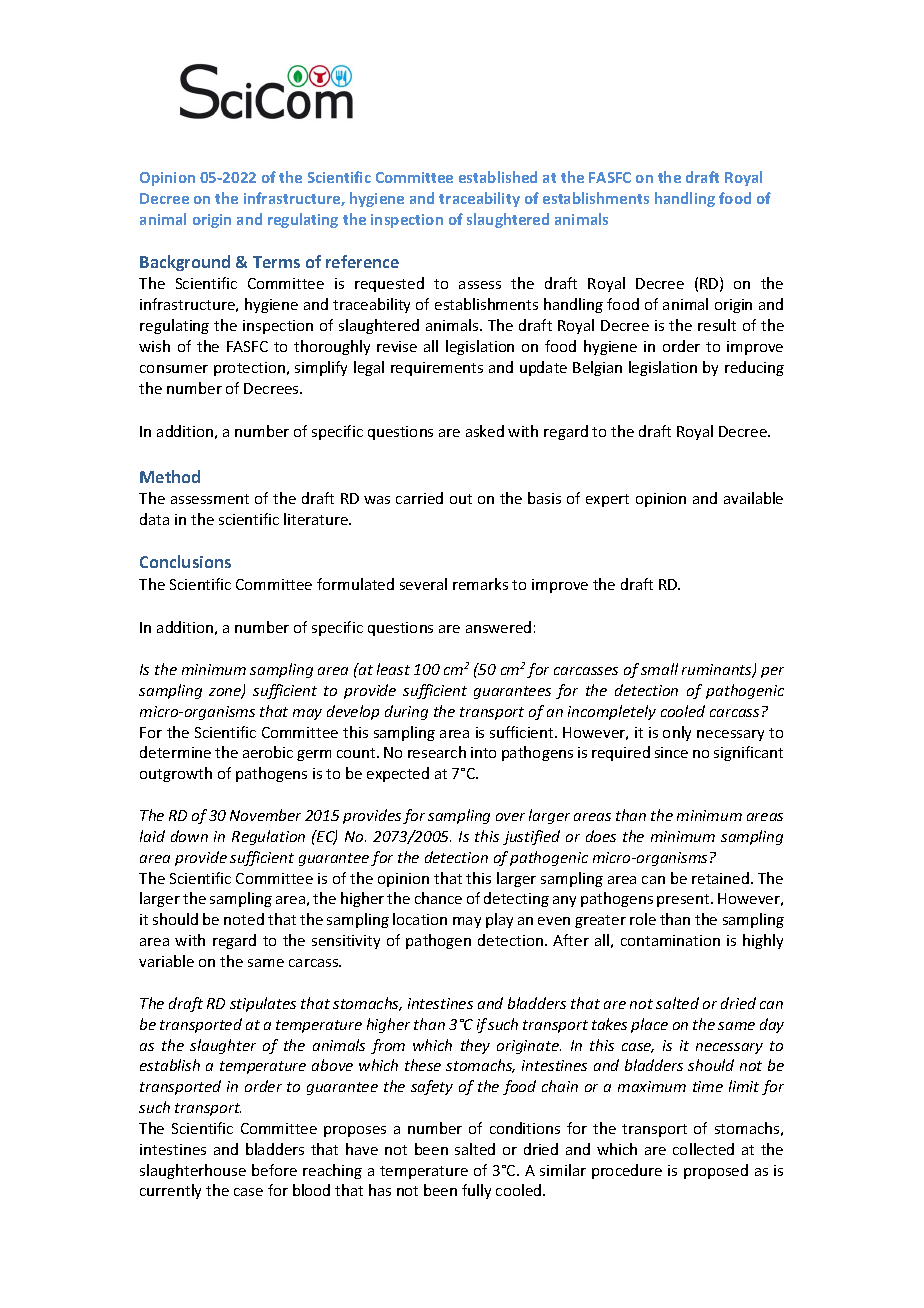 The width and height of the image is (924, 1308). Describe the element at coordinates (438, 898) in the image. I see `chance` at that location.
